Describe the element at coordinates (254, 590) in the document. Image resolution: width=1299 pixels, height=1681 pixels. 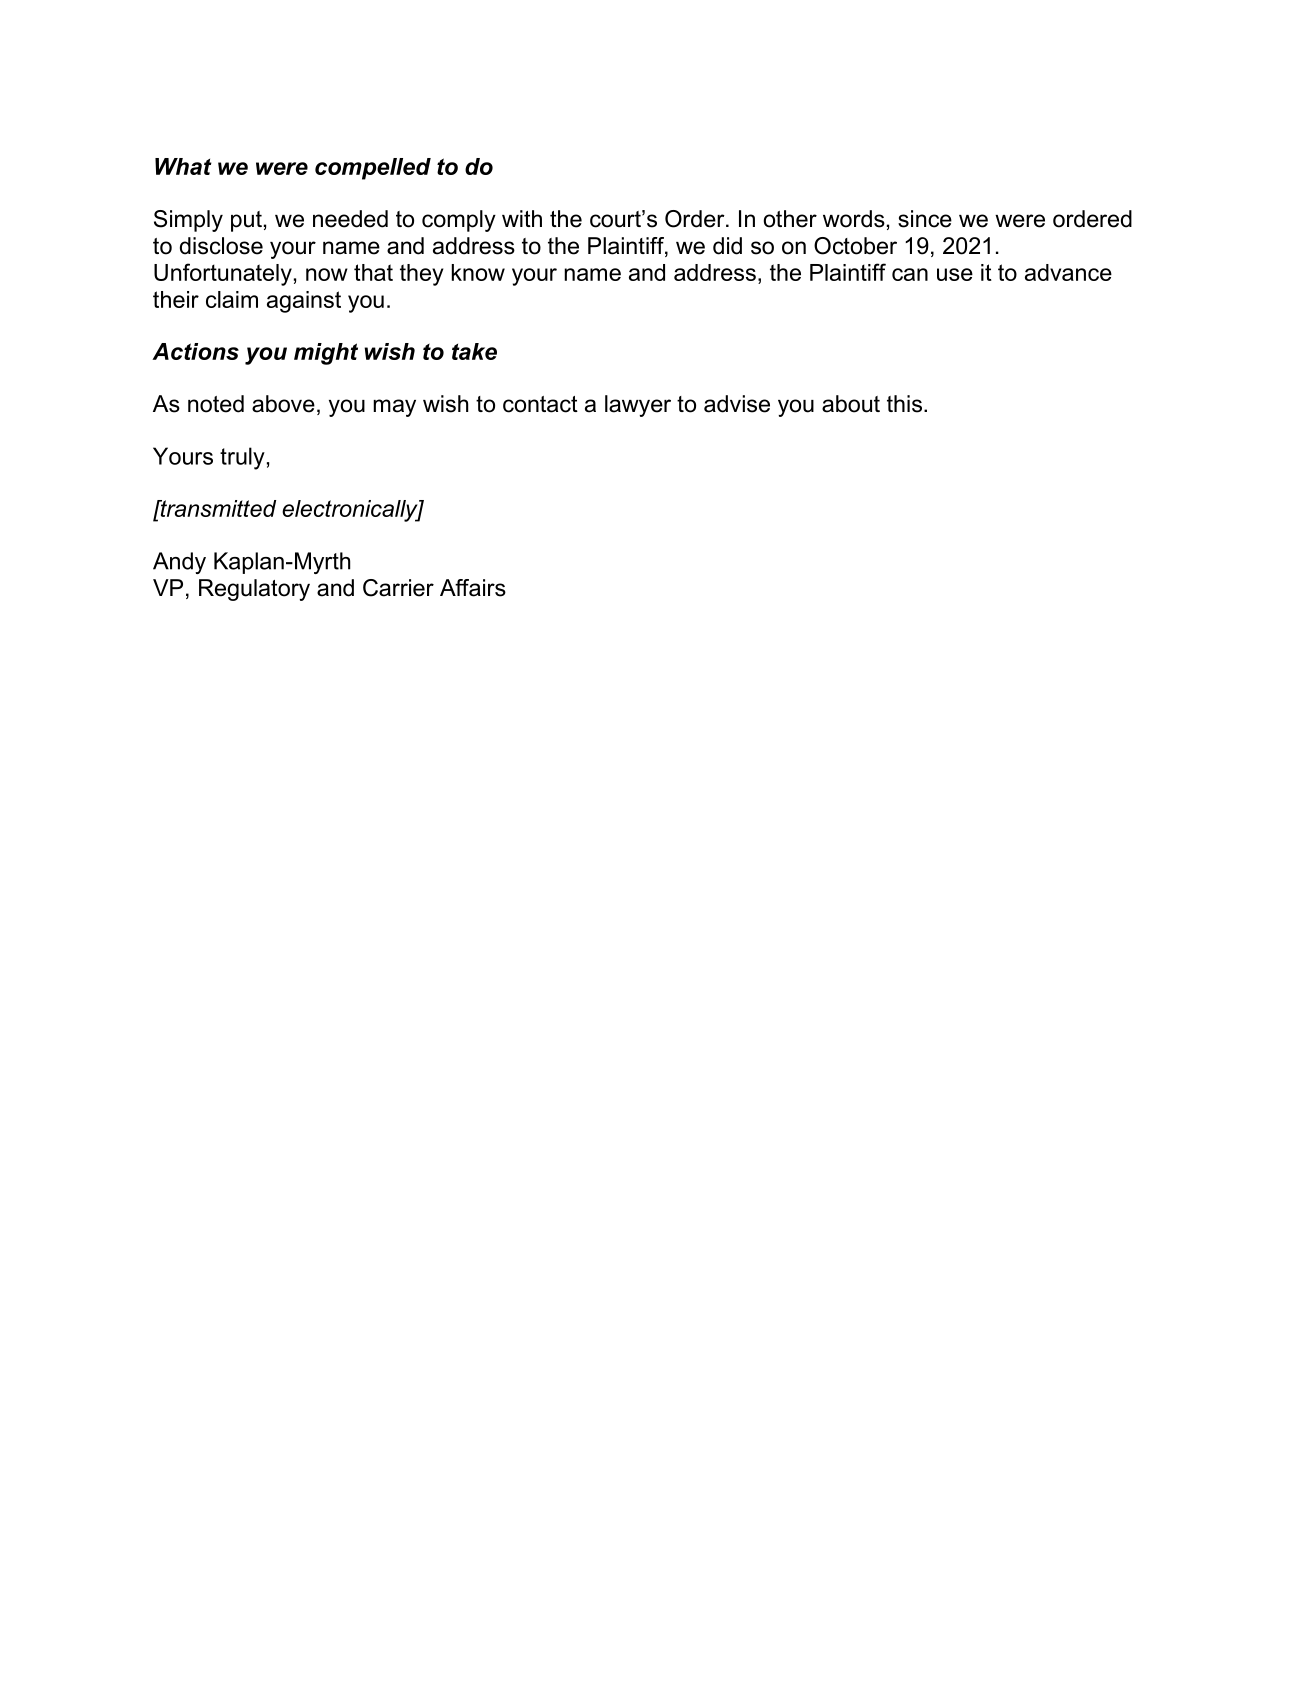
I see `Regulatory` at that location.
